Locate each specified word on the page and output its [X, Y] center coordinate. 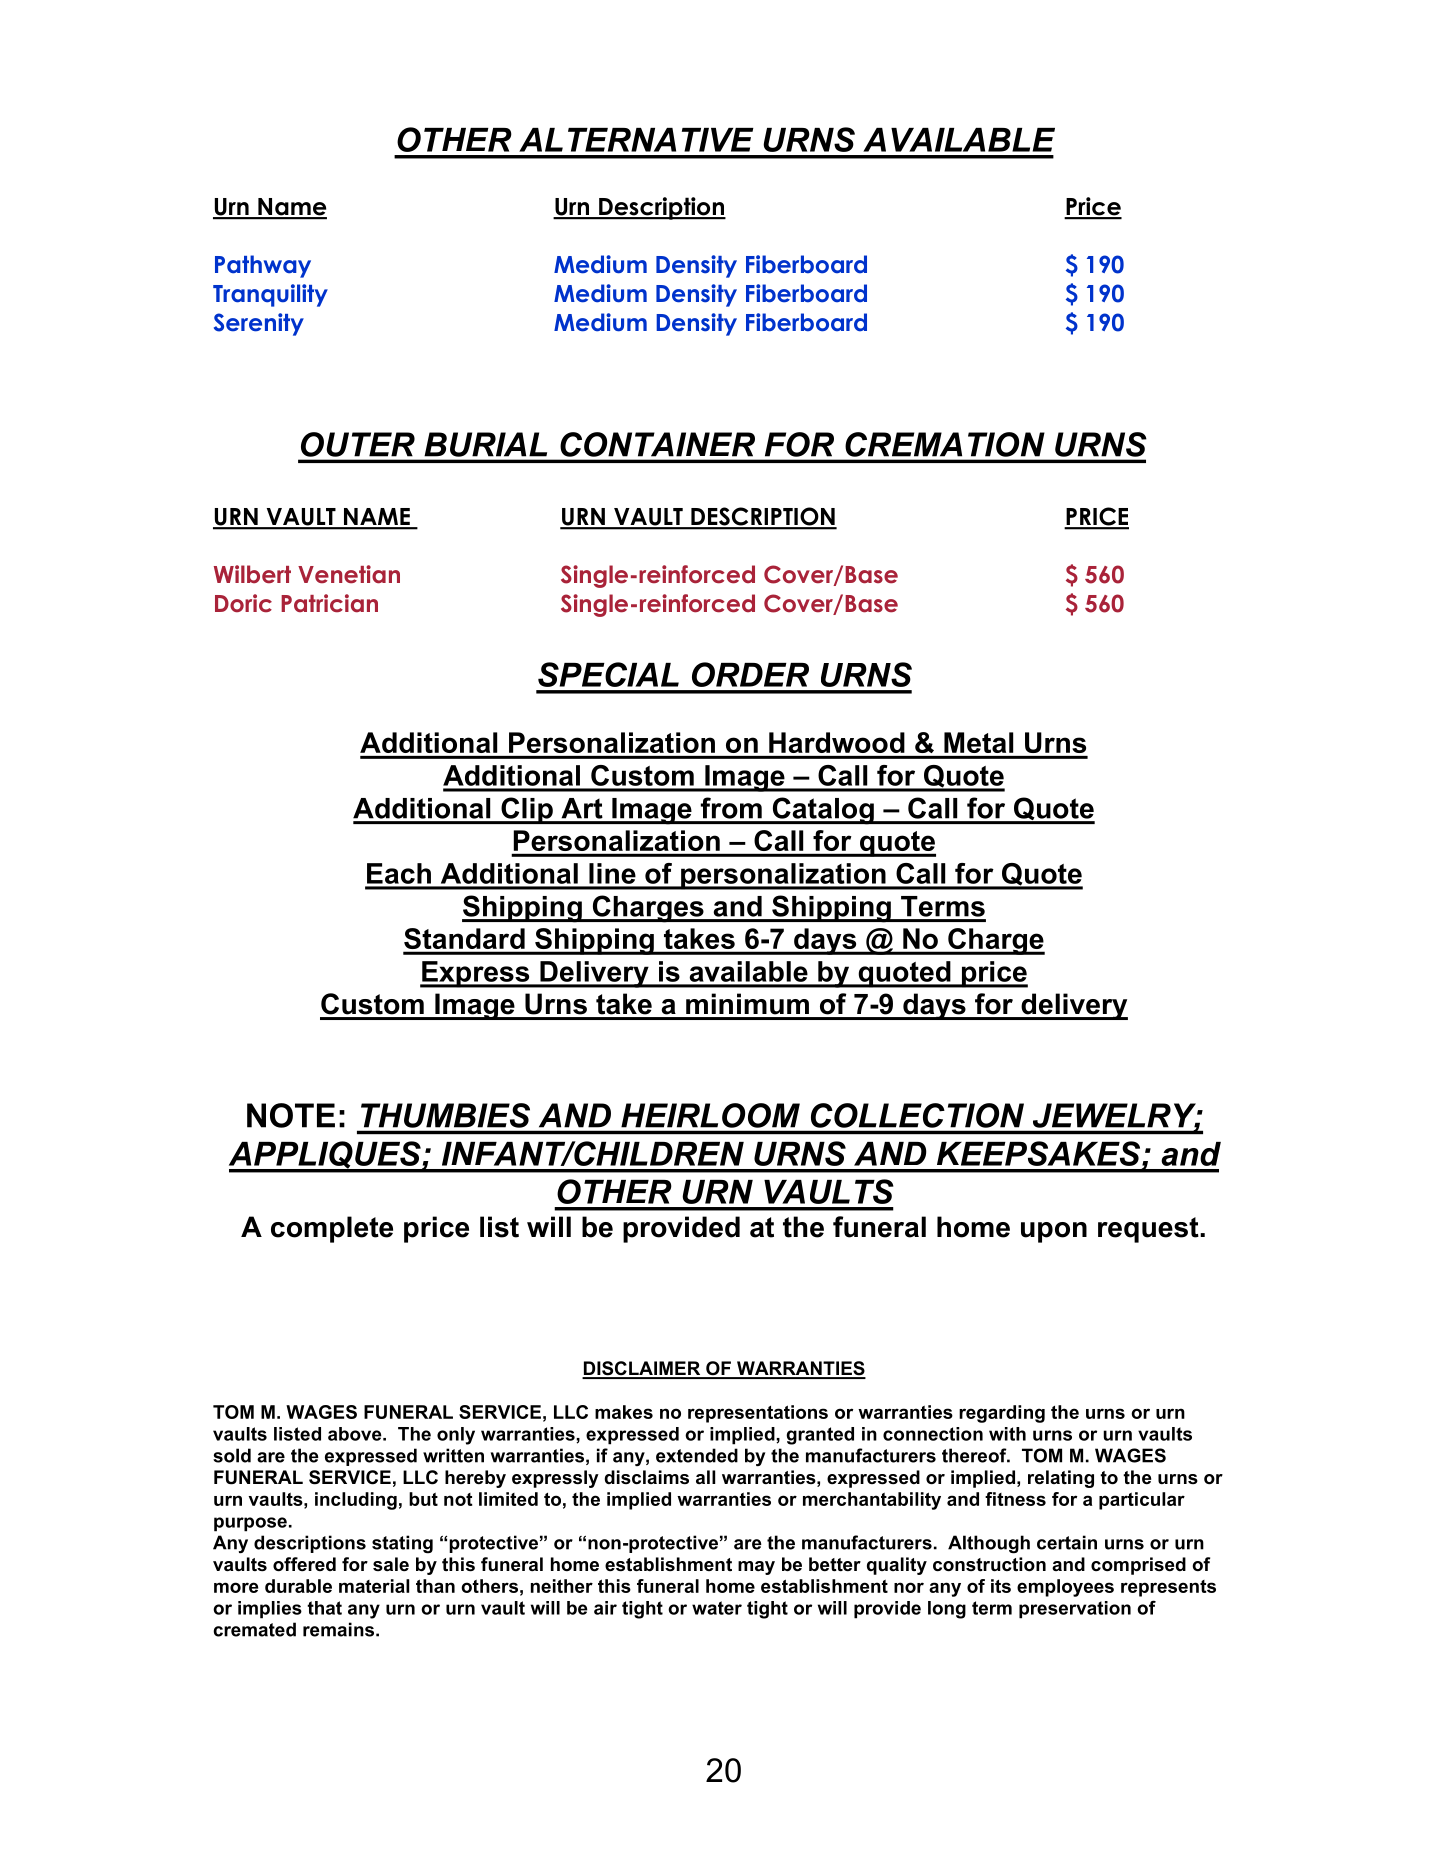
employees [1065, 1588]
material [374, 1586]
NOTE [291, 1115]
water [717, 1608]
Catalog [823, 811]
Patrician [329, 603]
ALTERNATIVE [636, 140]
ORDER [750, 674]
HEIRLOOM [710, 1115]
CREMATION [944, 444]
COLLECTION [917, 1115]
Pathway [263, 266]
